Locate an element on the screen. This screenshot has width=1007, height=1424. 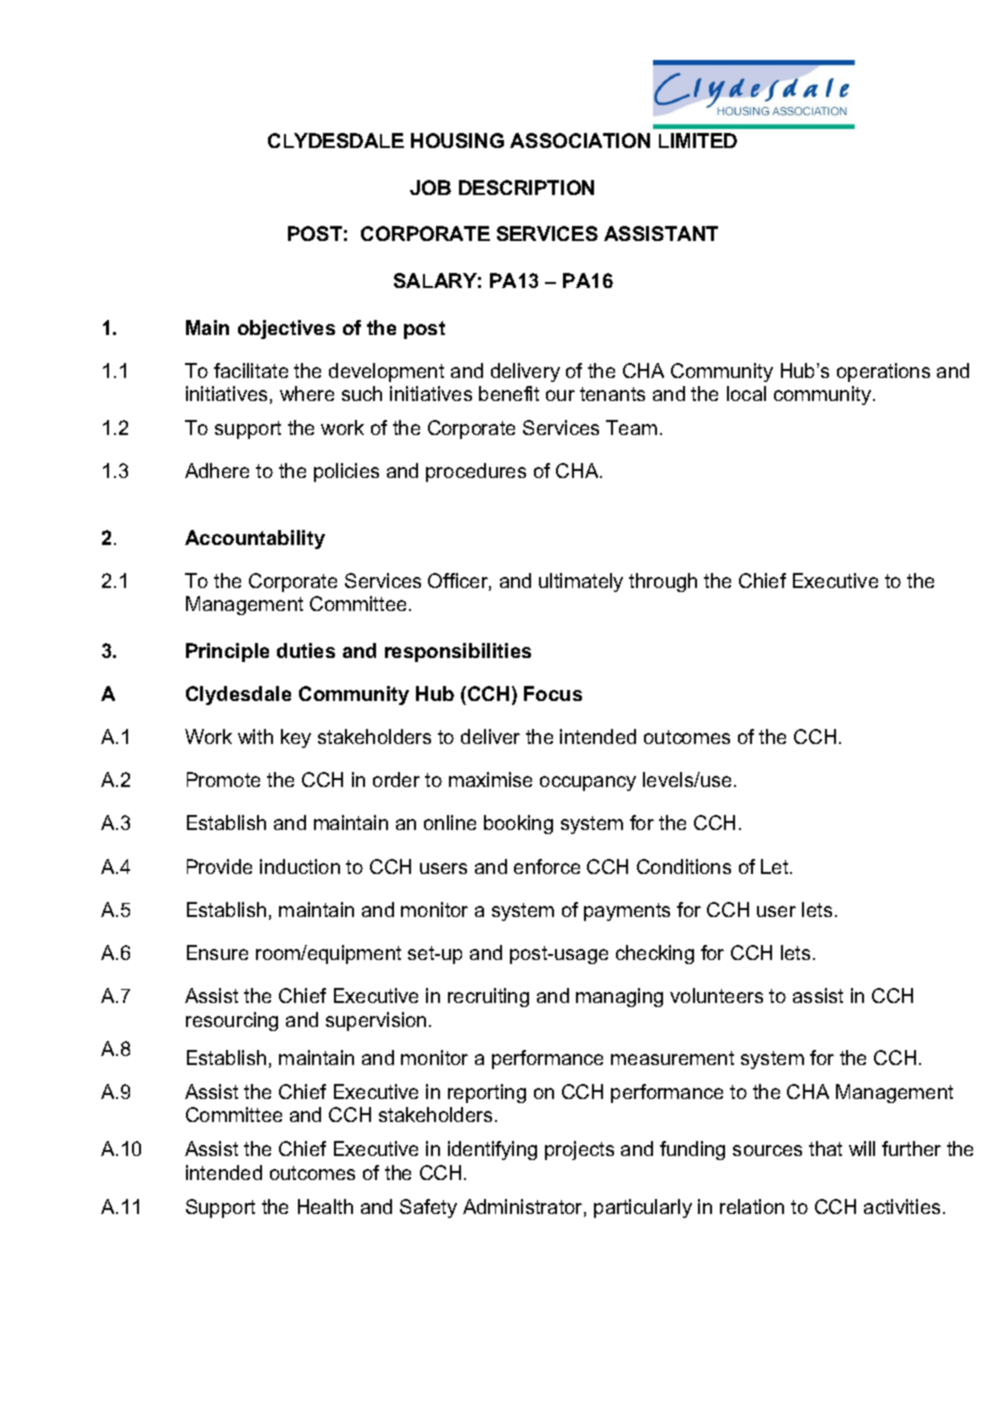
JOB is located at coordinates (430, 187).
